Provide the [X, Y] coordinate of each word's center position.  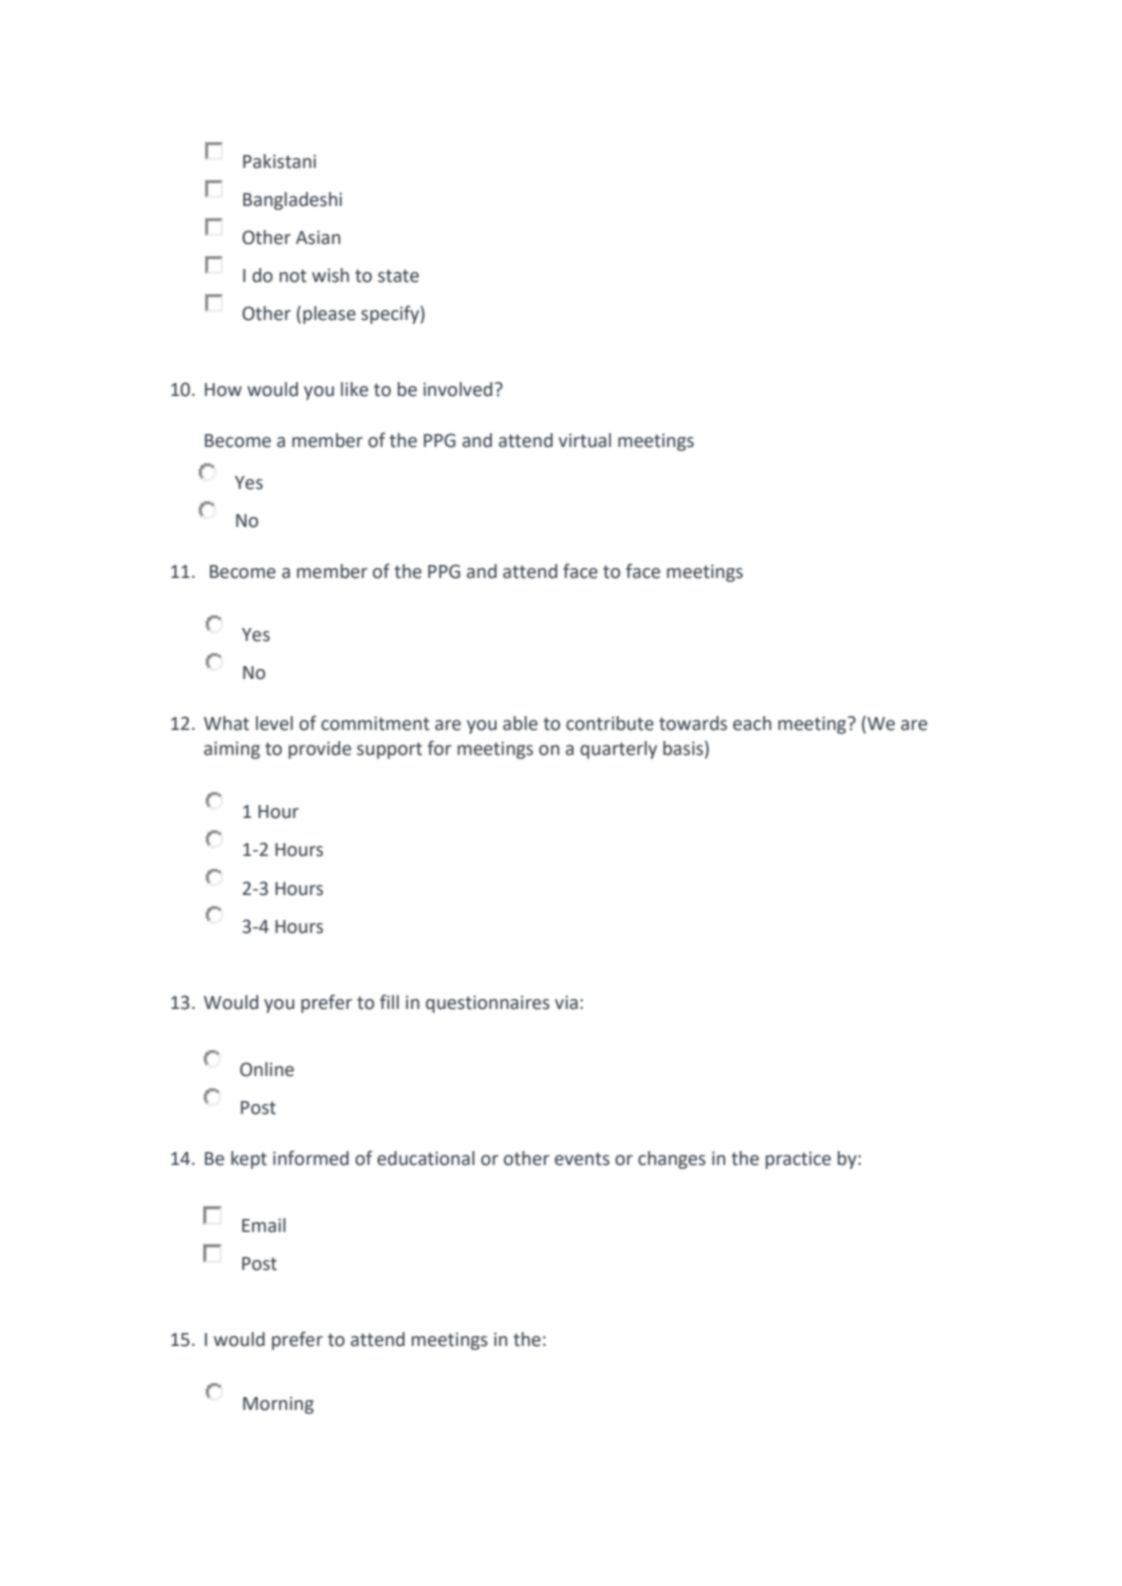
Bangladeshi [292, 201]
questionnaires [488, 1004]
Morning [278, 1405]
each [752, 723]
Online [267, 1069]
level [274, 723]
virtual [585, 440]
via [566, 1002]
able [520, 723]
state [398, 276]
